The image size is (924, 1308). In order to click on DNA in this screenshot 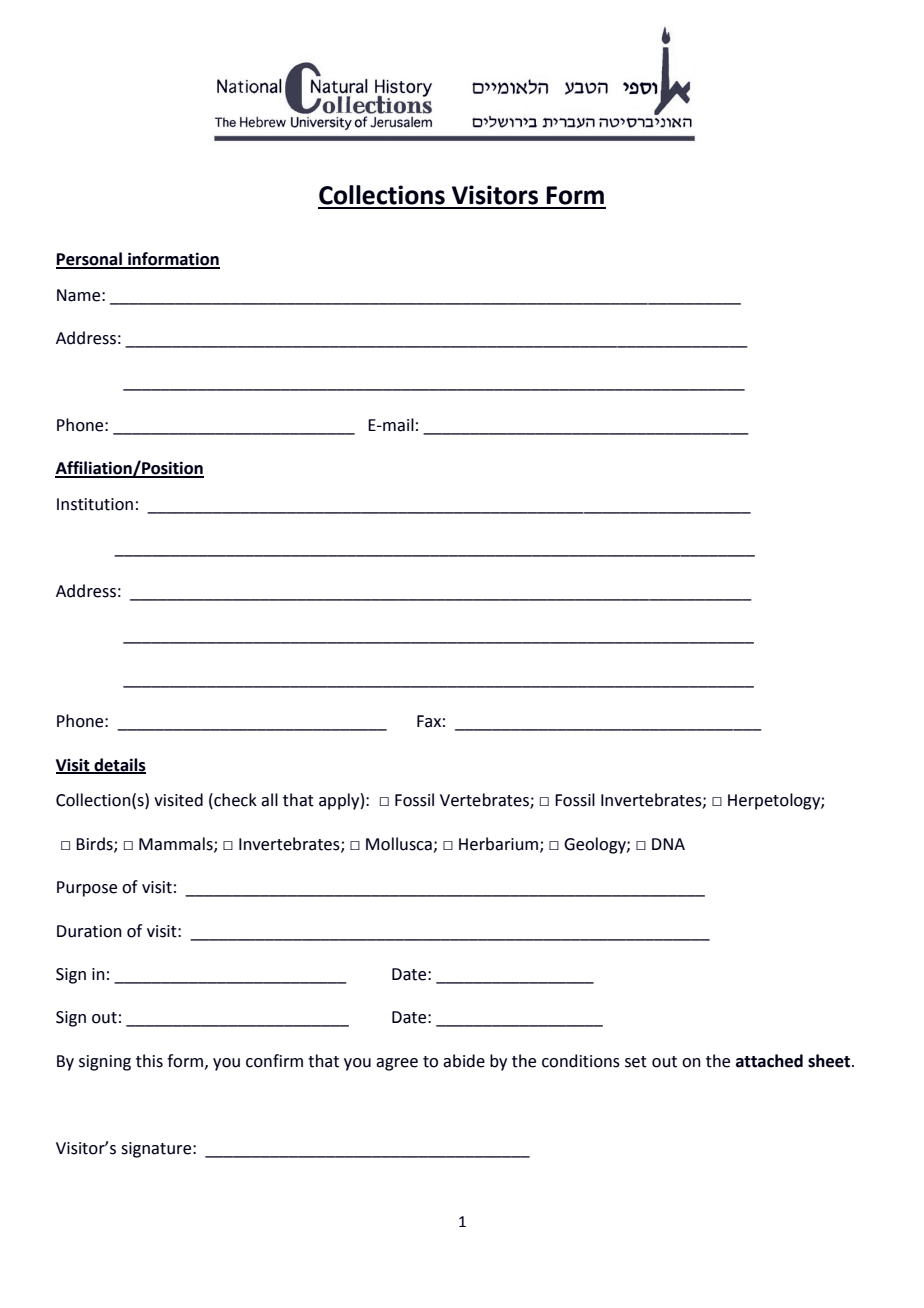, I will do `click(668, 844)`.
